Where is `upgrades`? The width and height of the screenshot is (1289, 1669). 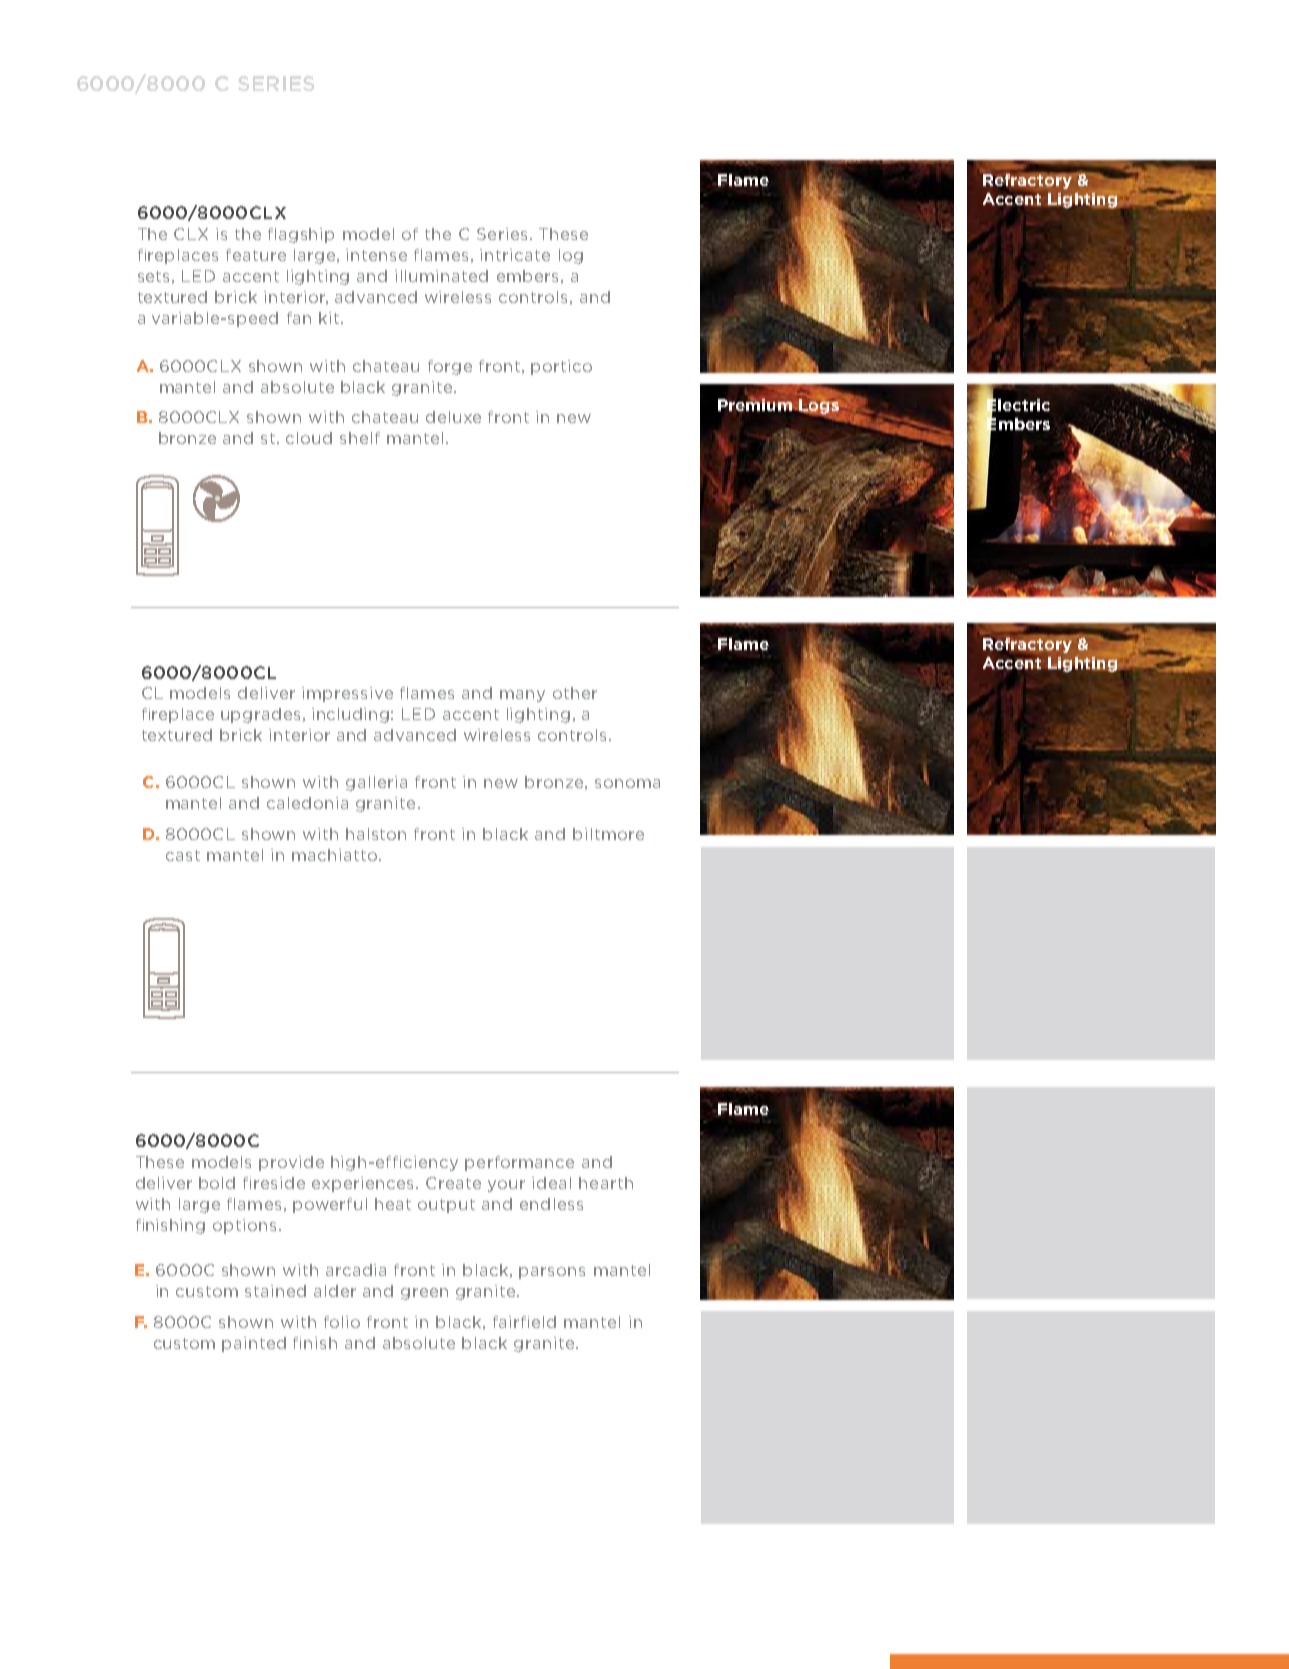 upgrades is located at coordinates (260, 715).
